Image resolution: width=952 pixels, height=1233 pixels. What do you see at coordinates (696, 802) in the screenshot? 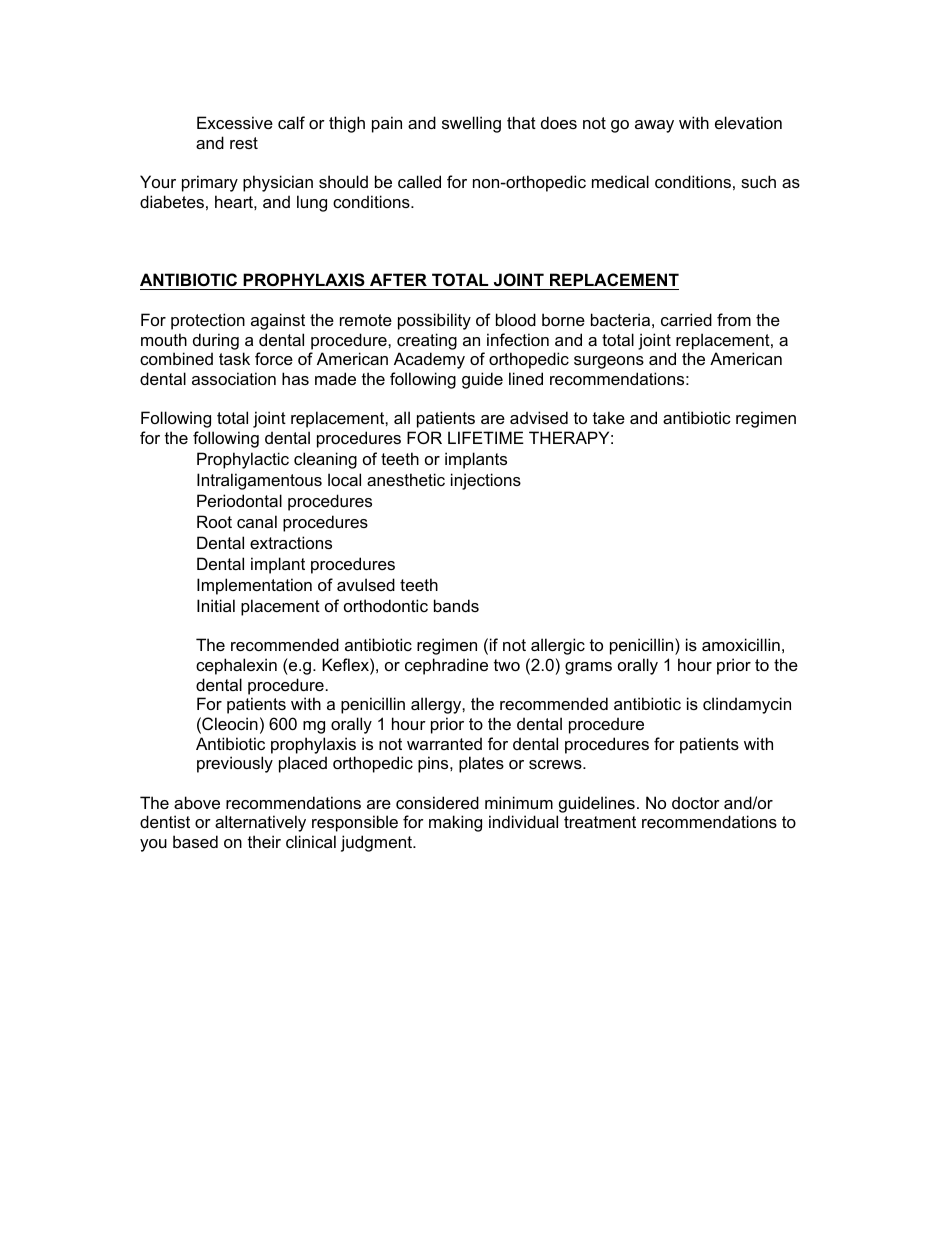
I see `doctor` at bounding box center [696, 802].
